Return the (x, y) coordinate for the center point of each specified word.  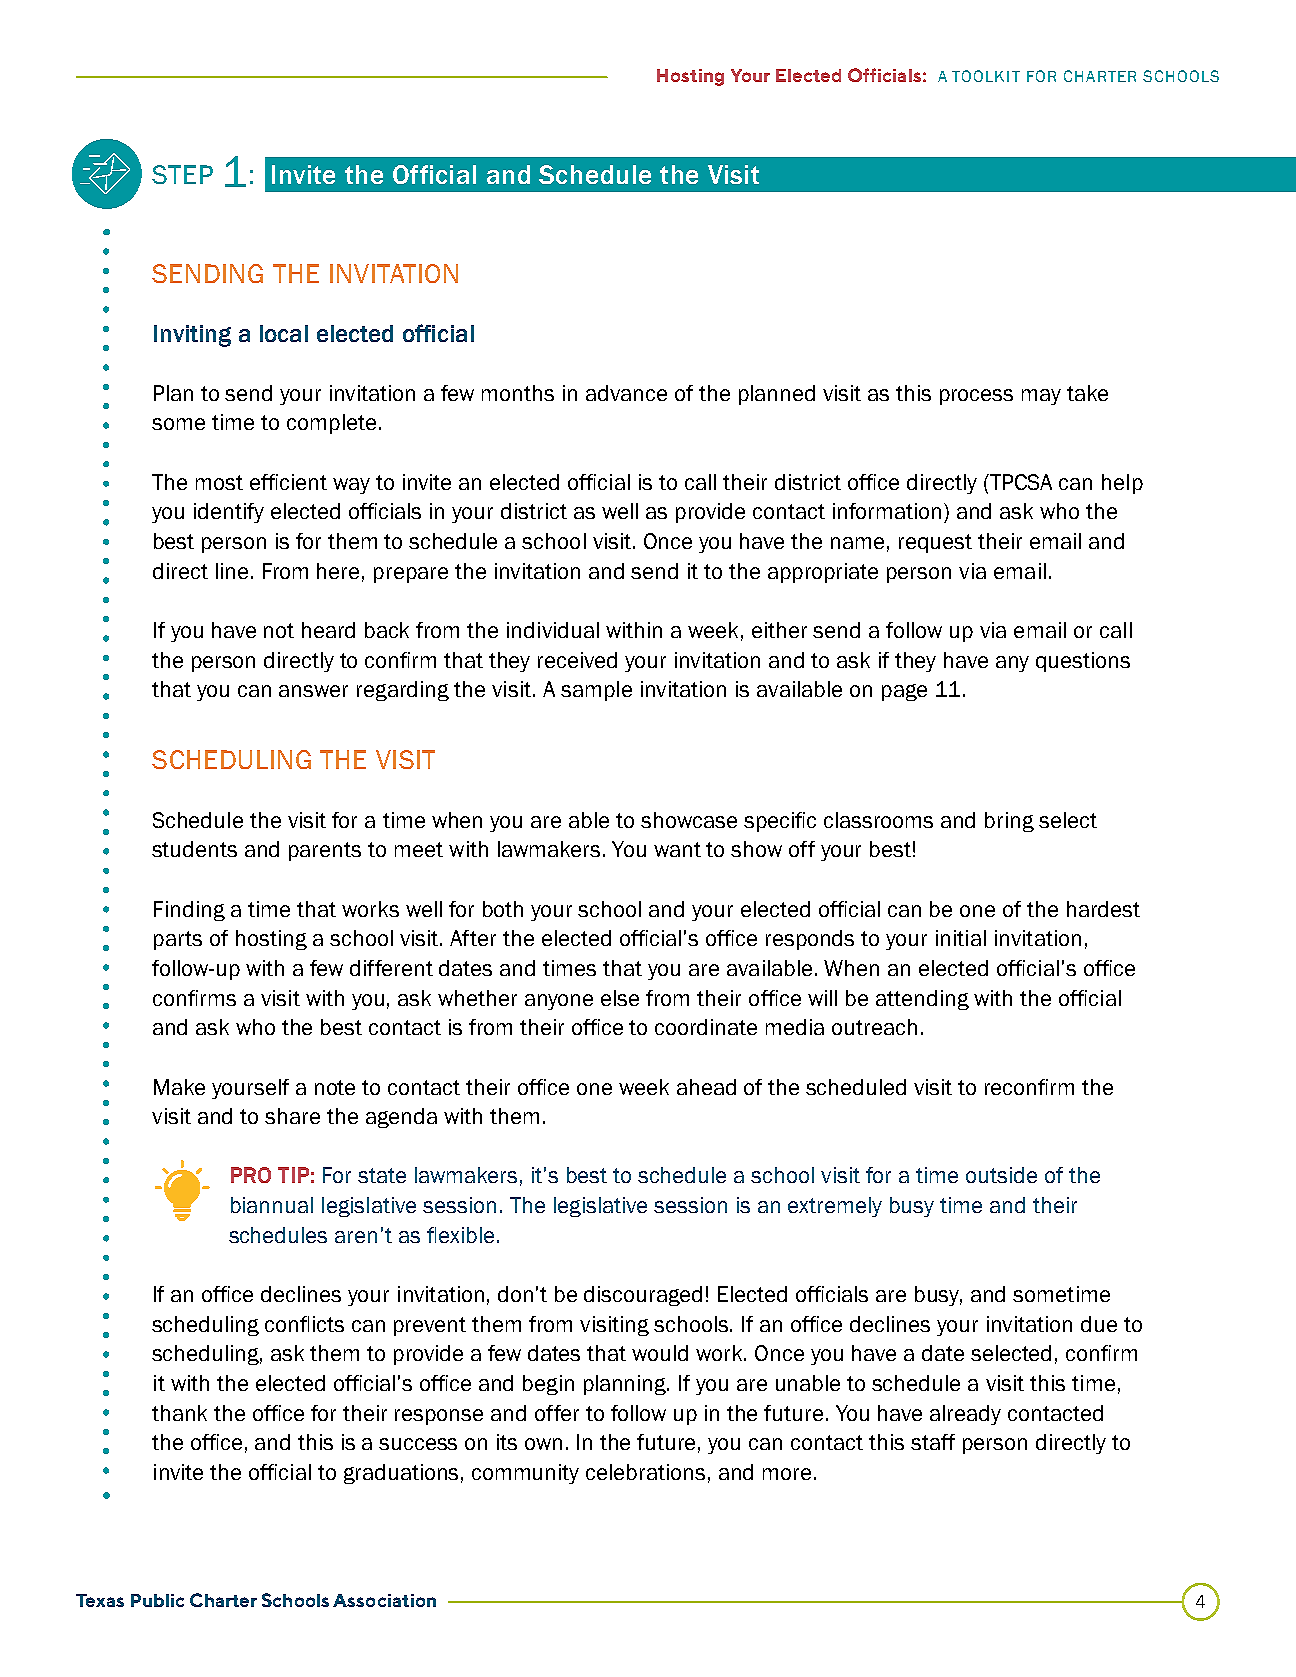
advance (626, 393)
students (194, 849)
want (677, 849)
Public (157, 1600)
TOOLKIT (986, 76)
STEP (182, 174)
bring (1009, 822)
